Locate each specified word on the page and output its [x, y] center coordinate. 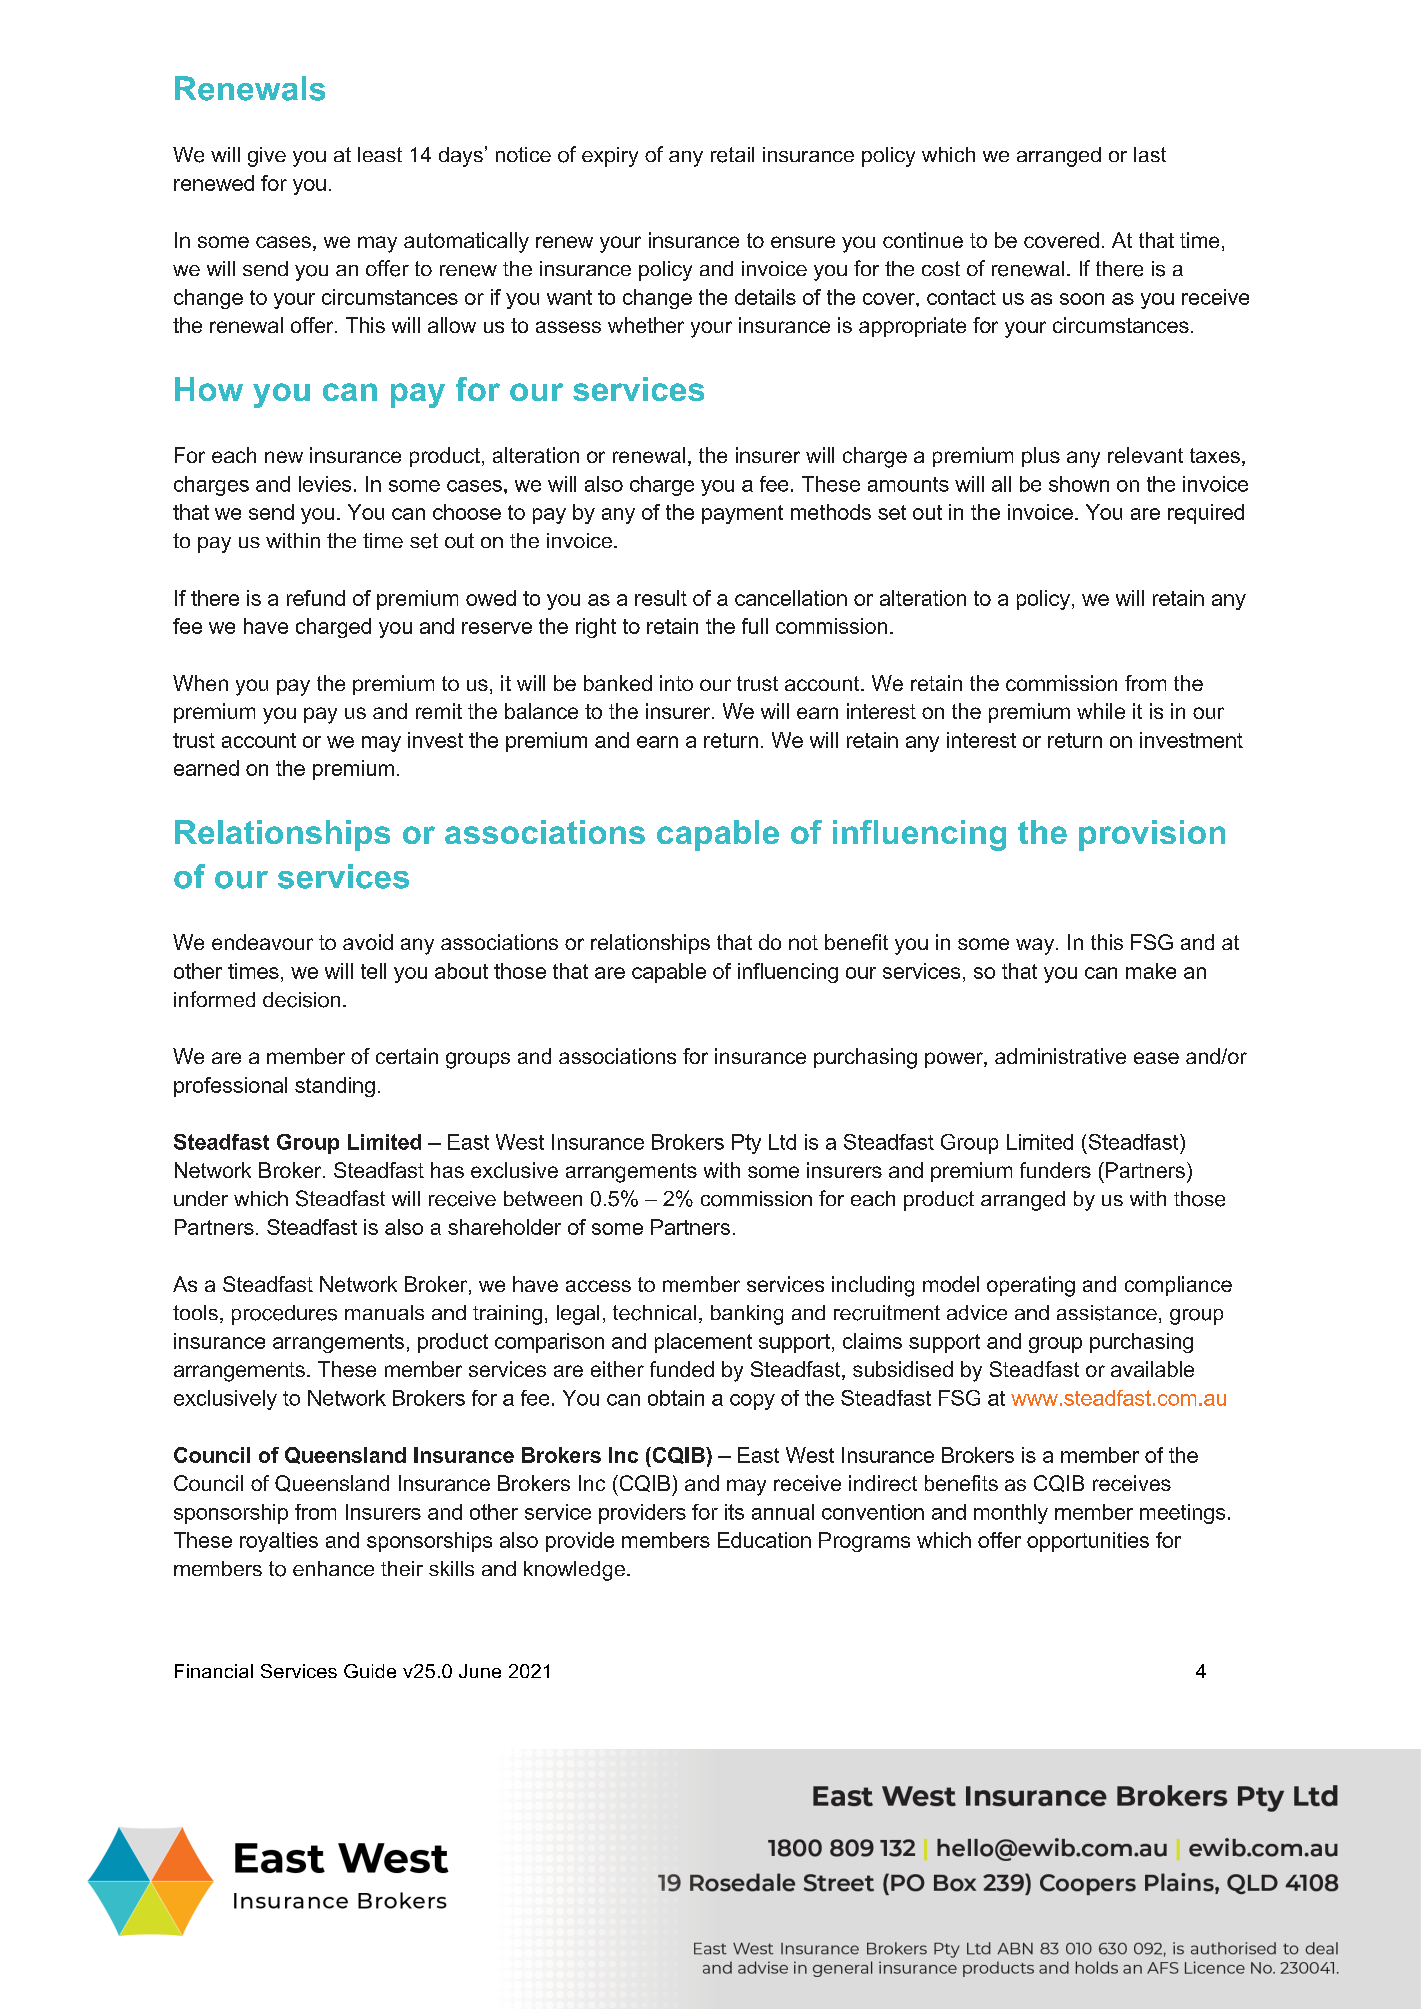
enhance [333, 1568]
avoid [368, 942]
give [267, 157]
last [1150, 154]
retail [732, 155]
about [461, 971]
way [1036, 946]
